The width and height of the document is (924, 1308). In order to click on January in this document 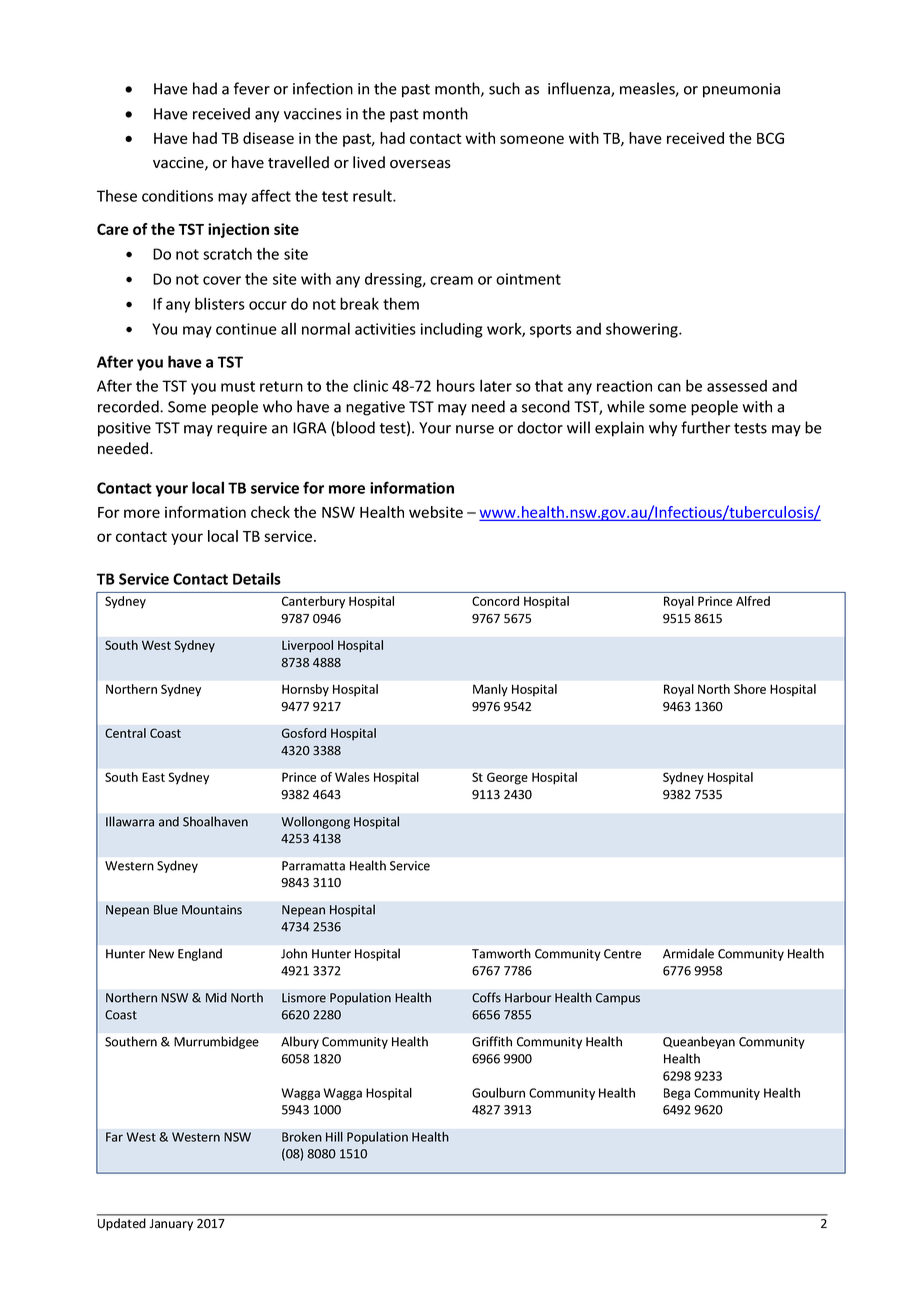, I will do `click(171, 1225)`.
